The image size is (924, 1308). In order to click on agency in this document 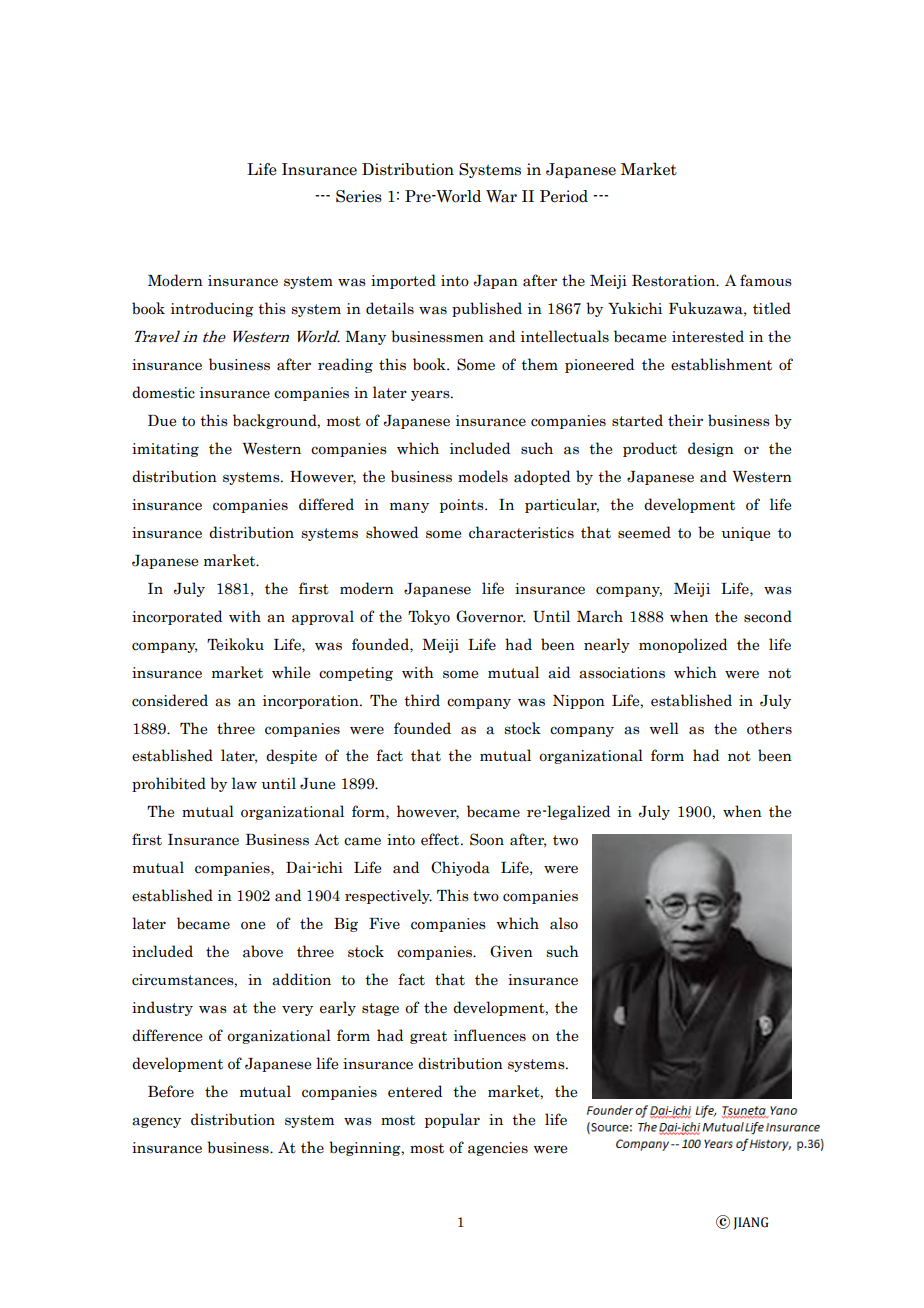, I will do `click(156, 1122)`.
